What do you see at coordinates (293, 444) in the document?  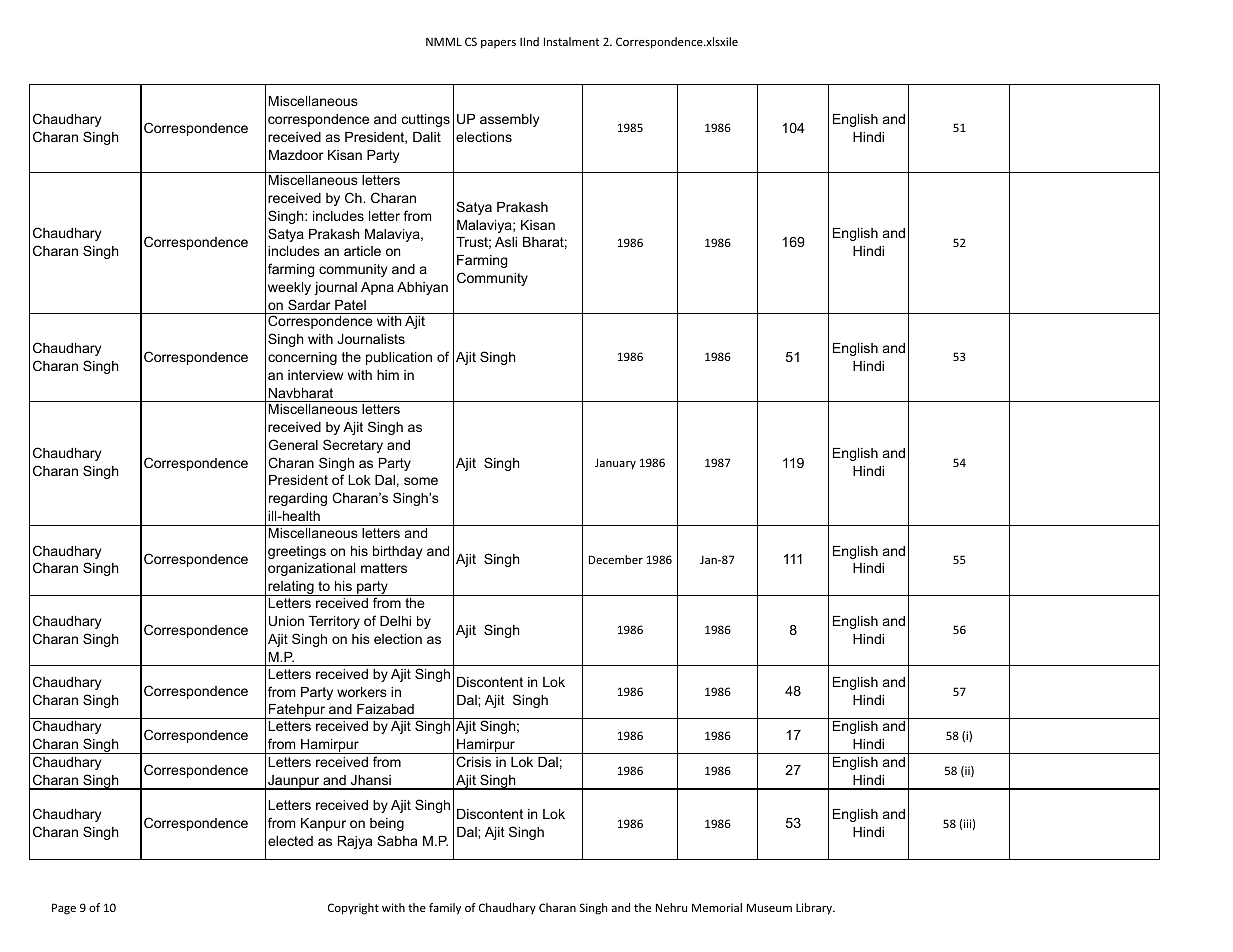 I see `General` at bounding box center [293, 444].
